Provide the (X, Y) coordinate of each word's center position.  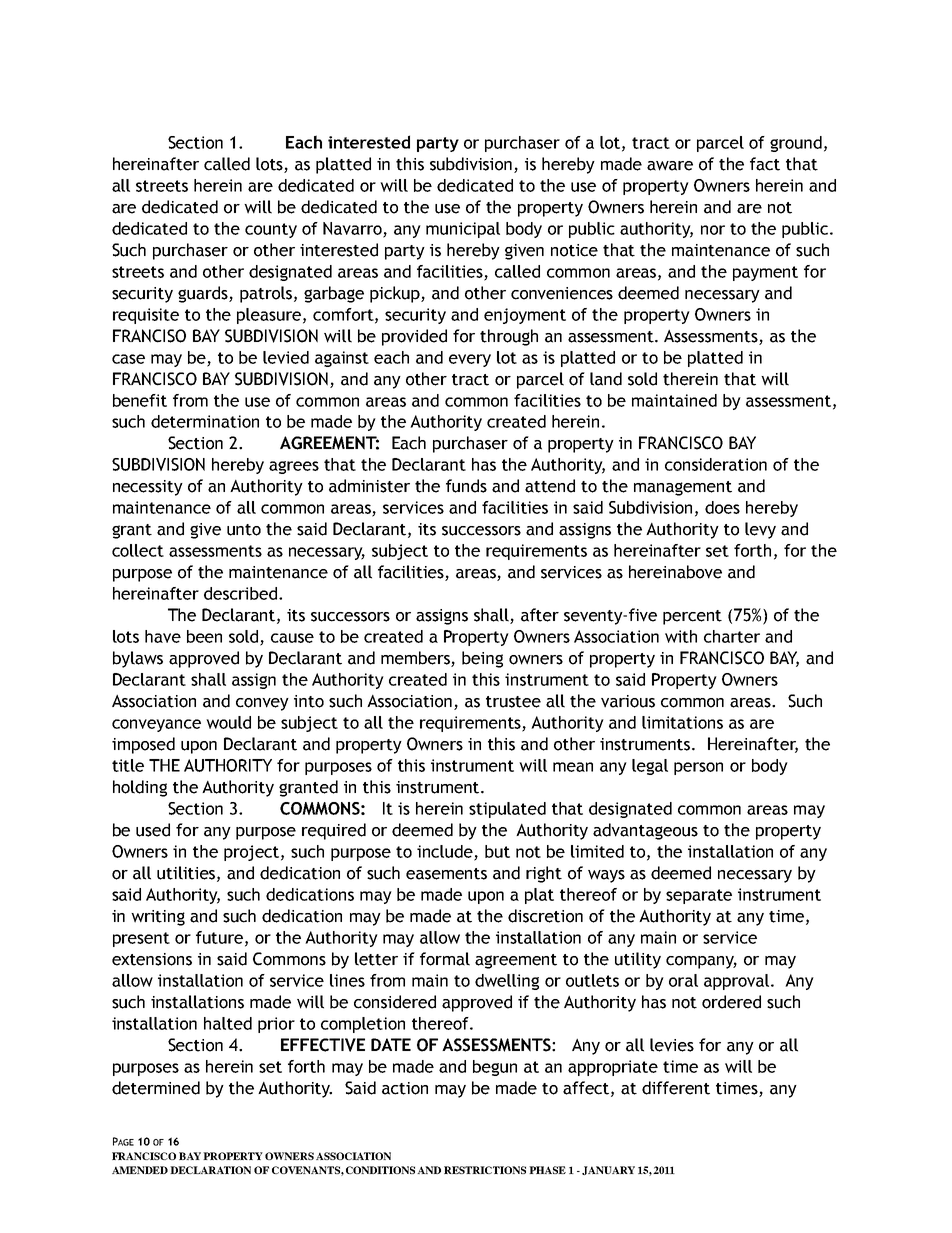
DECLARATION (210, 1170)
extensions (152, 959)
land (606, 379)
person (698, 768)
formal (445, 959)
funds (466, 486)
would (228, 722)
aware (670, 166)
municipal (463, 230)
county (271, 230)
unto (244, 530)
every (470, 360)
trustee (513, 702)
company (701, 962)
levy (760, 530)
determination (205, 421)
